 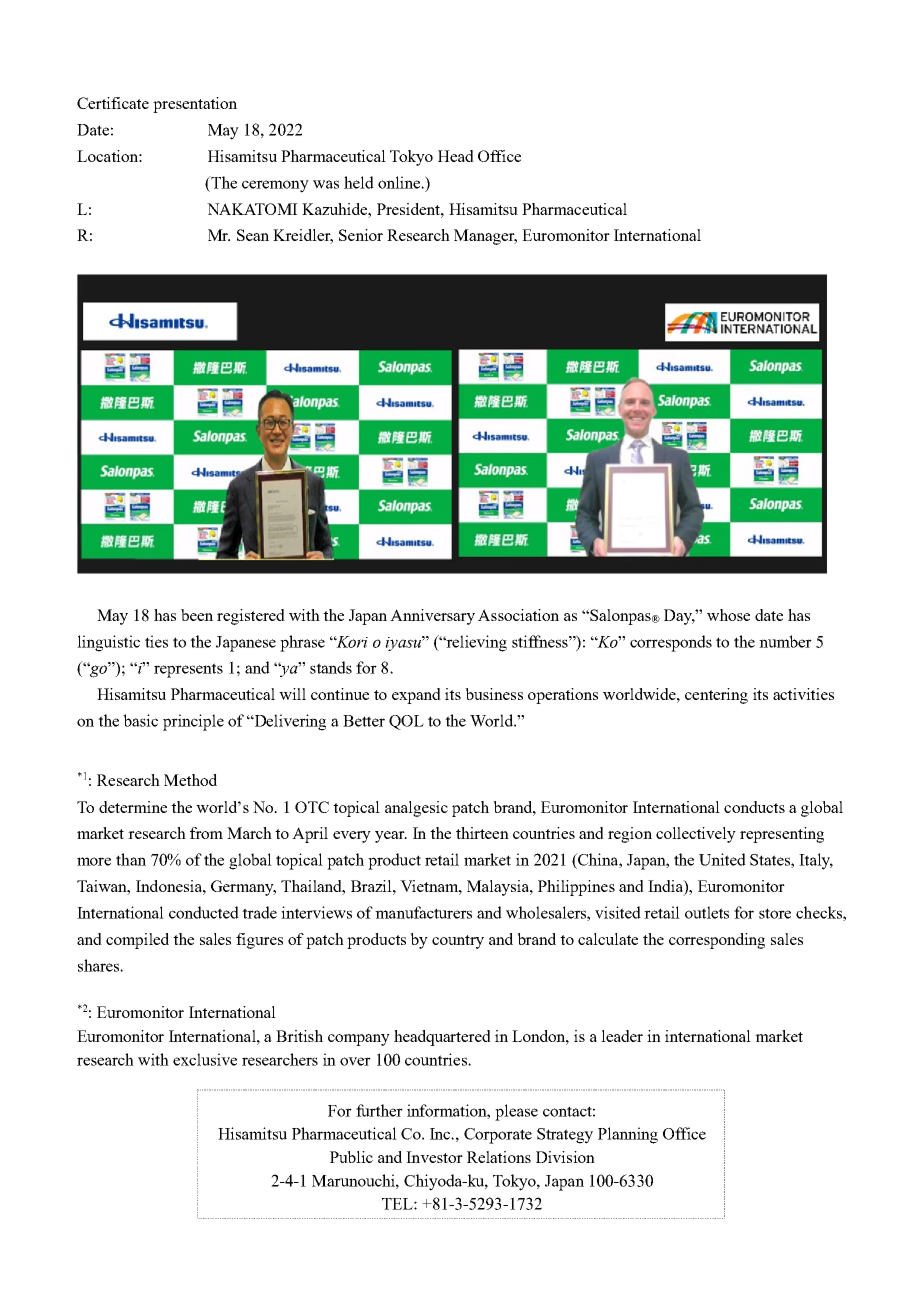 What do you see at coordinates (359, 182) in the screenshot?
I see `held` at bounding box center [359, 182].
